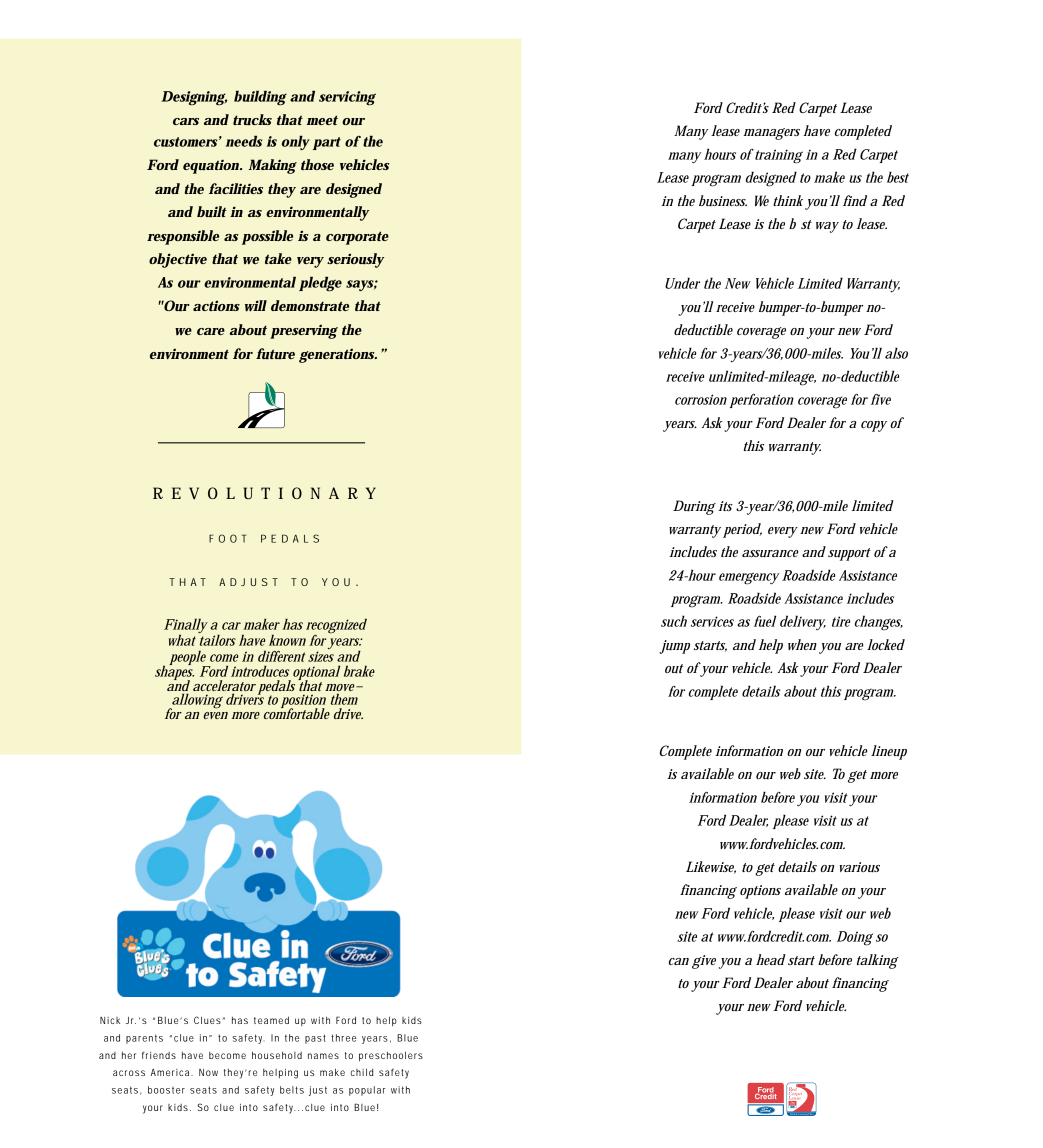 The width and height of the image is (1043, 1148). I want to click on options, so click(760, 892).
